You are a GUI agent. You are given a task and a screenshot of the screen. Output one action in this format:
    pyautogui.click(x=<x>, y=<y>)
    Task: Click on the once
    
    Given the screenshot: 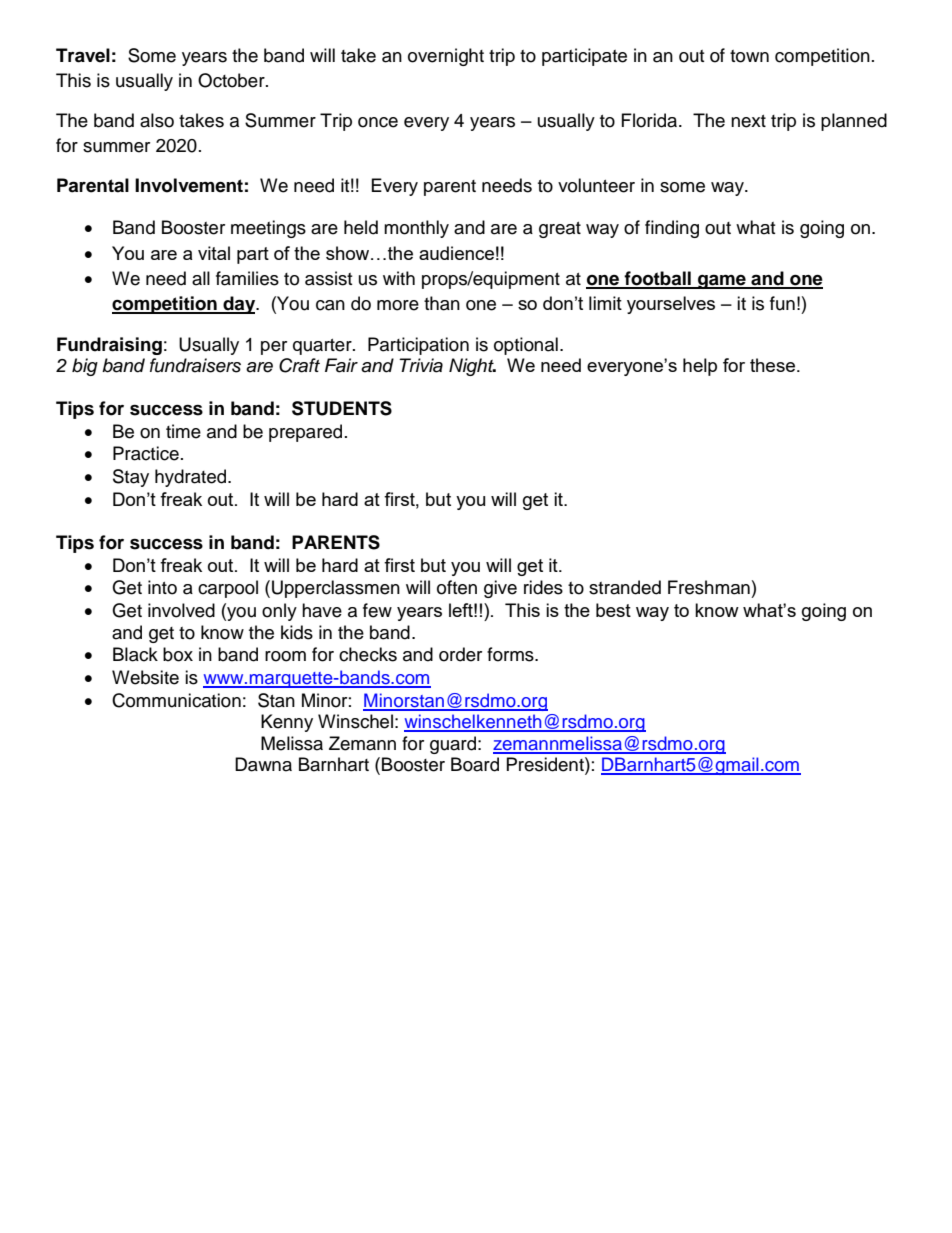 What is the action you would take?
    pyautogui.click(x=378, y=122)
